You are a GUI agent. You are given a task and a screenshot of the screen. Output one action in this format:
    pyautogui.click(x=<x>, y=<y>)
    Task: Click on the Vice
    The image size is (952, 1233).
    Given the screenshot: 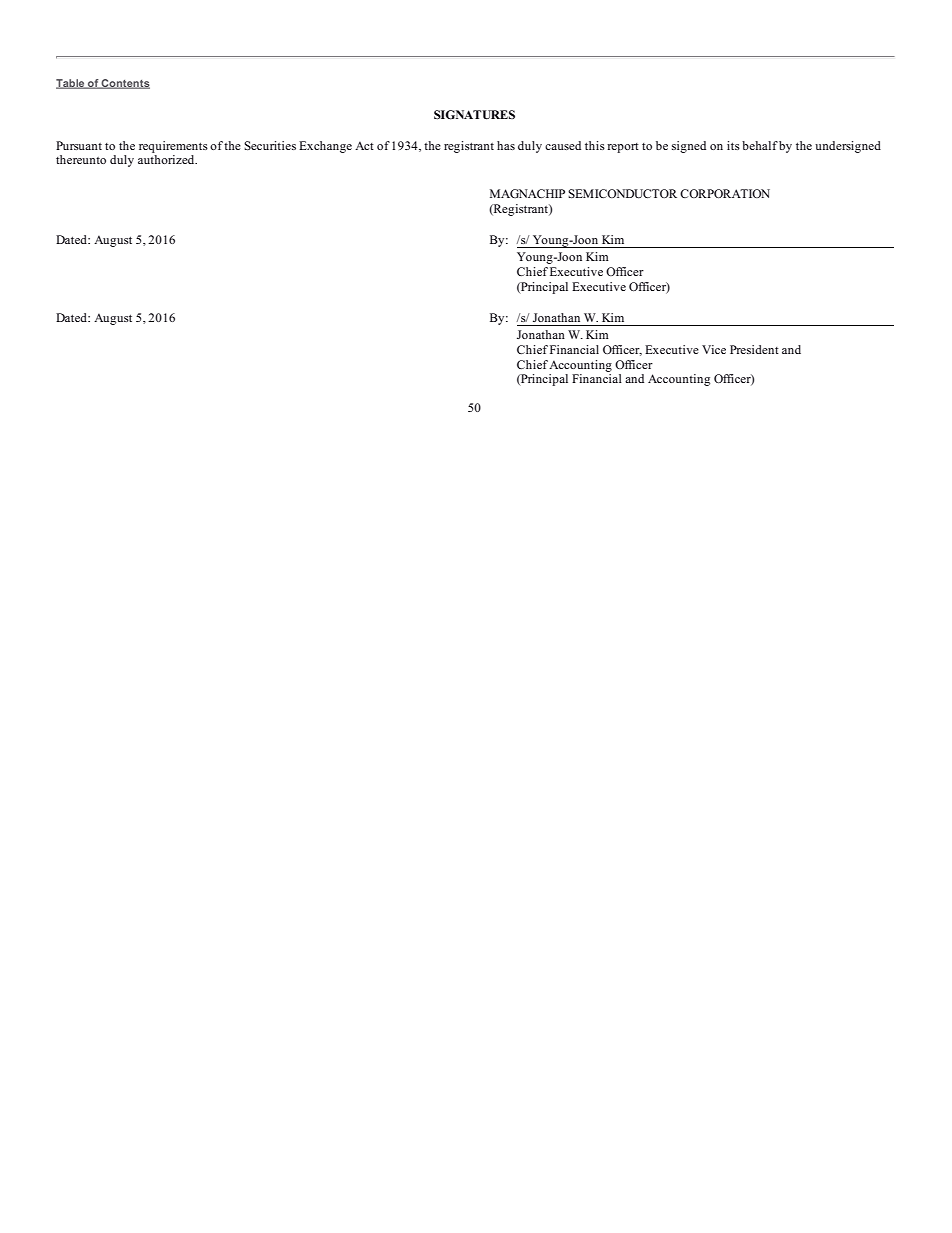 What is the action you would take?
    pyautogui.click(x=714, y=349)
